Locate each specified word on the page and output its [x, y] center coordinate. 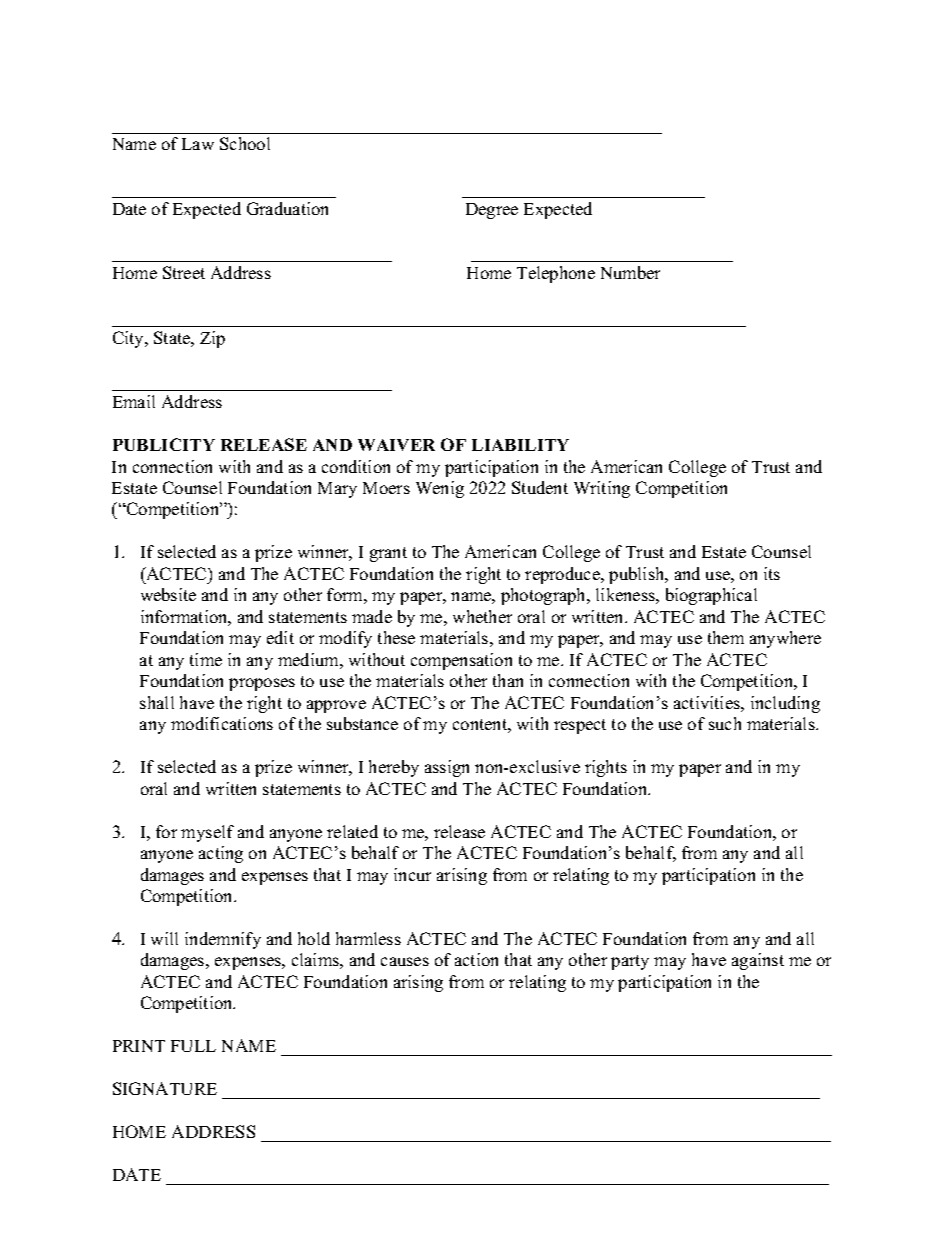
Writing [602, 489]
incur [412, 874]
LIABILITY [520, 445]
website [168, 594]
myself [207, 833]
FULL [193, 1046]
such [725, 723]
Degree [492, 211]
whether [482, 616]
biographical [711, 596]
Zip [212, 339]
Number [630, 272]
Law [198, 144]
